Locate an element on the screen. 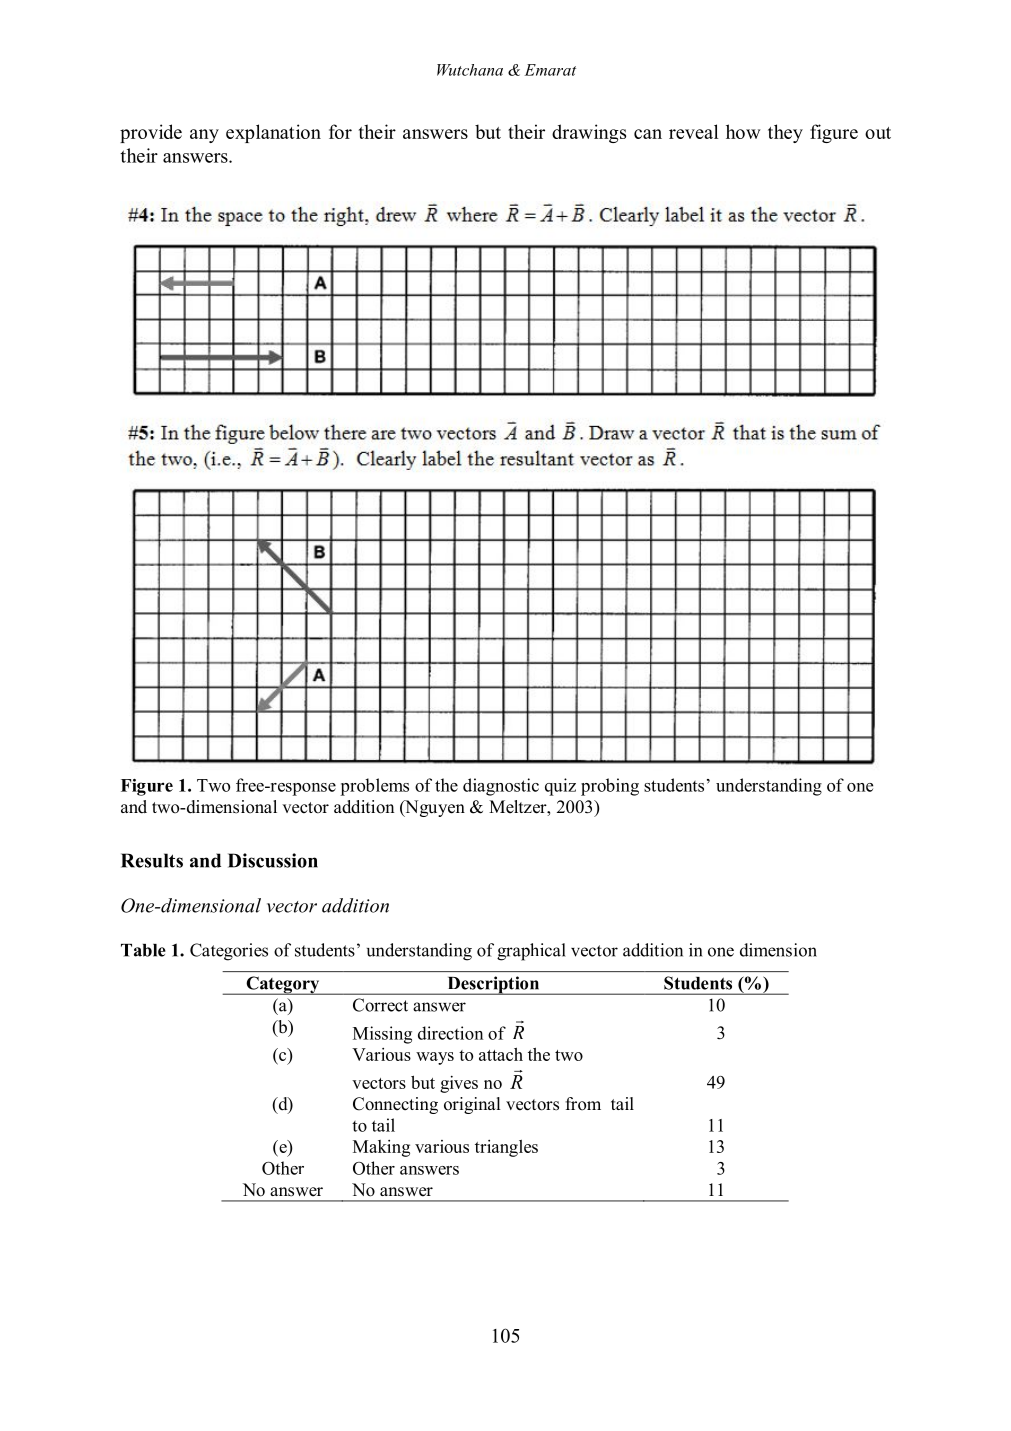  diagnostic is located at coordinates (501, 787).
